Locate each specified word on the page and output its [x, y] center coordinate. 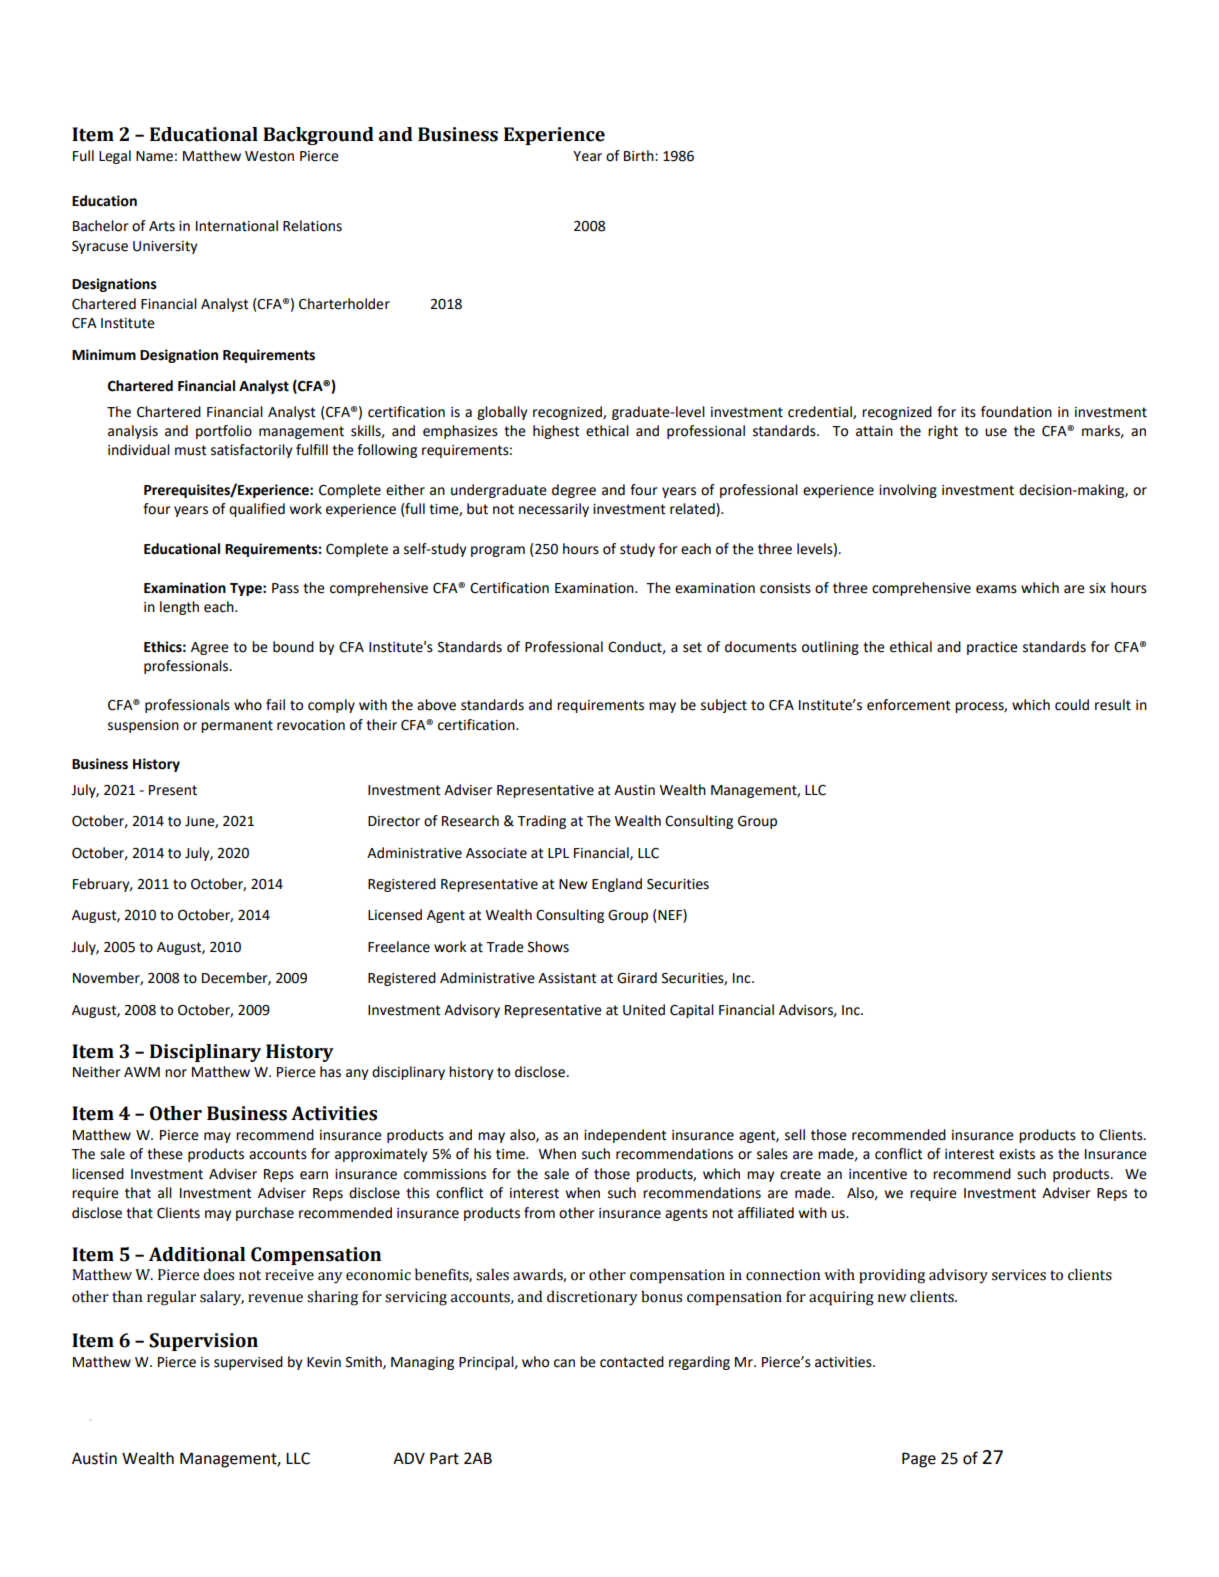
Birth [640, 156]
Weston [269, 156]
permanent [237, 726]
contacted [632, 1362]
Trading [541, 822]
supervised [248, 1363]
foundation [1016, 412]
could [1072, 705]
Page [919, 1460]
